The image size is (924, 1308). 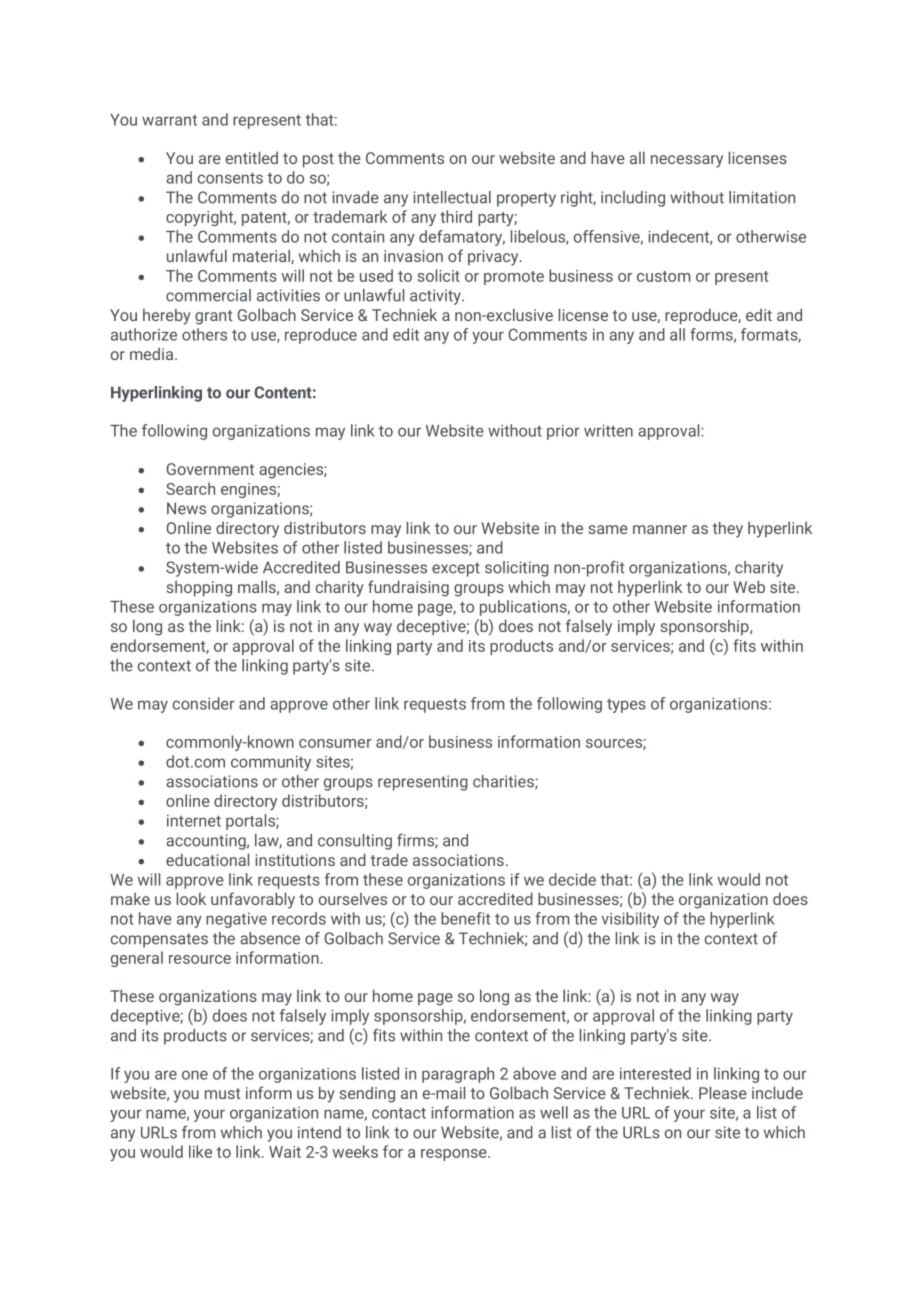 I want to click on consents, so click(x=230, y=178).
